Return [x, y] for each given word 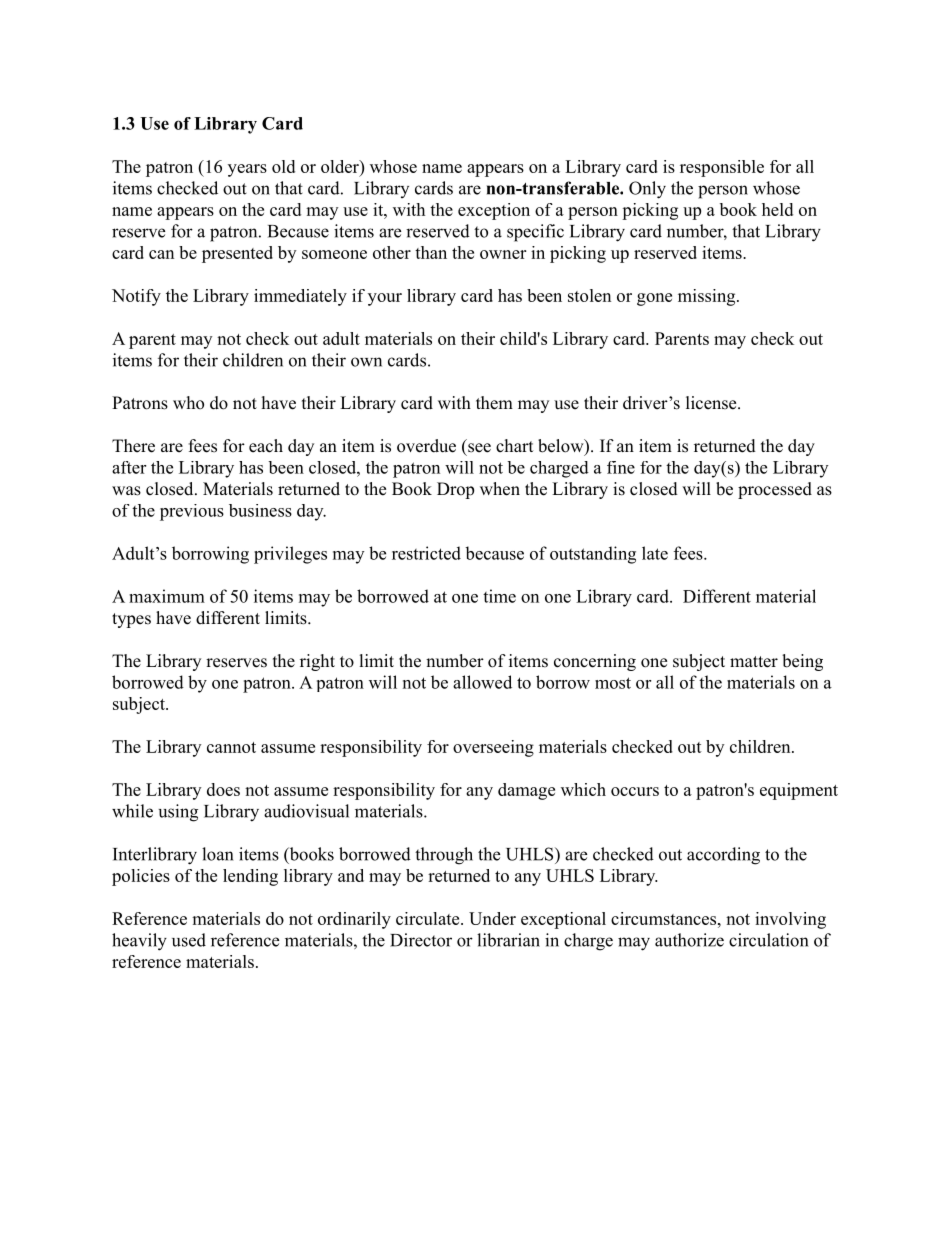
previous [192, 512]
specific [535, 233]
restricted [426, 553]
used [189, 940]
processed [775, 490]
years [247, 170]
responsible [722, 168]
